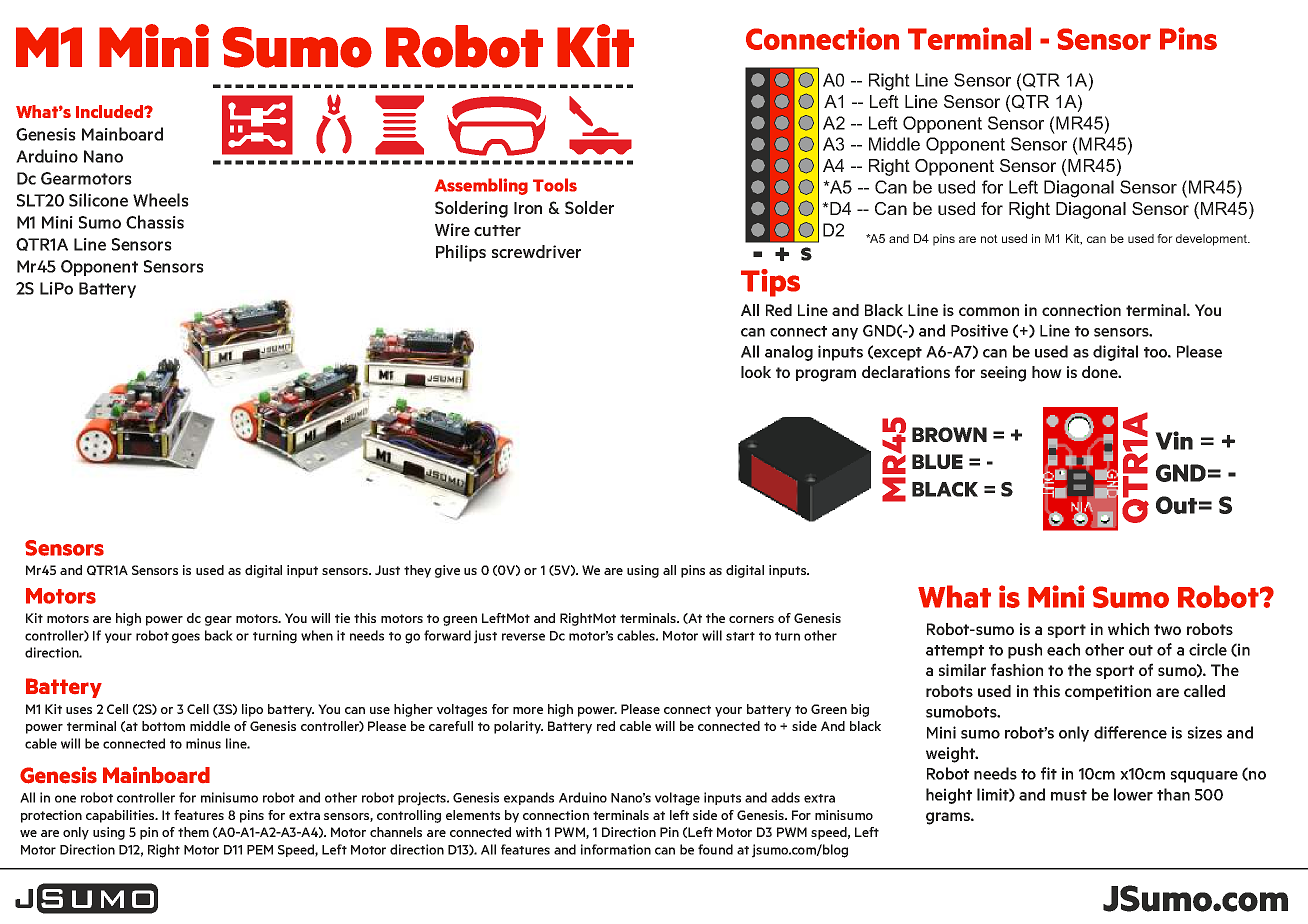 The width and height of the image is (1308, 924). I want to click on Kit, so click(595, 45).
